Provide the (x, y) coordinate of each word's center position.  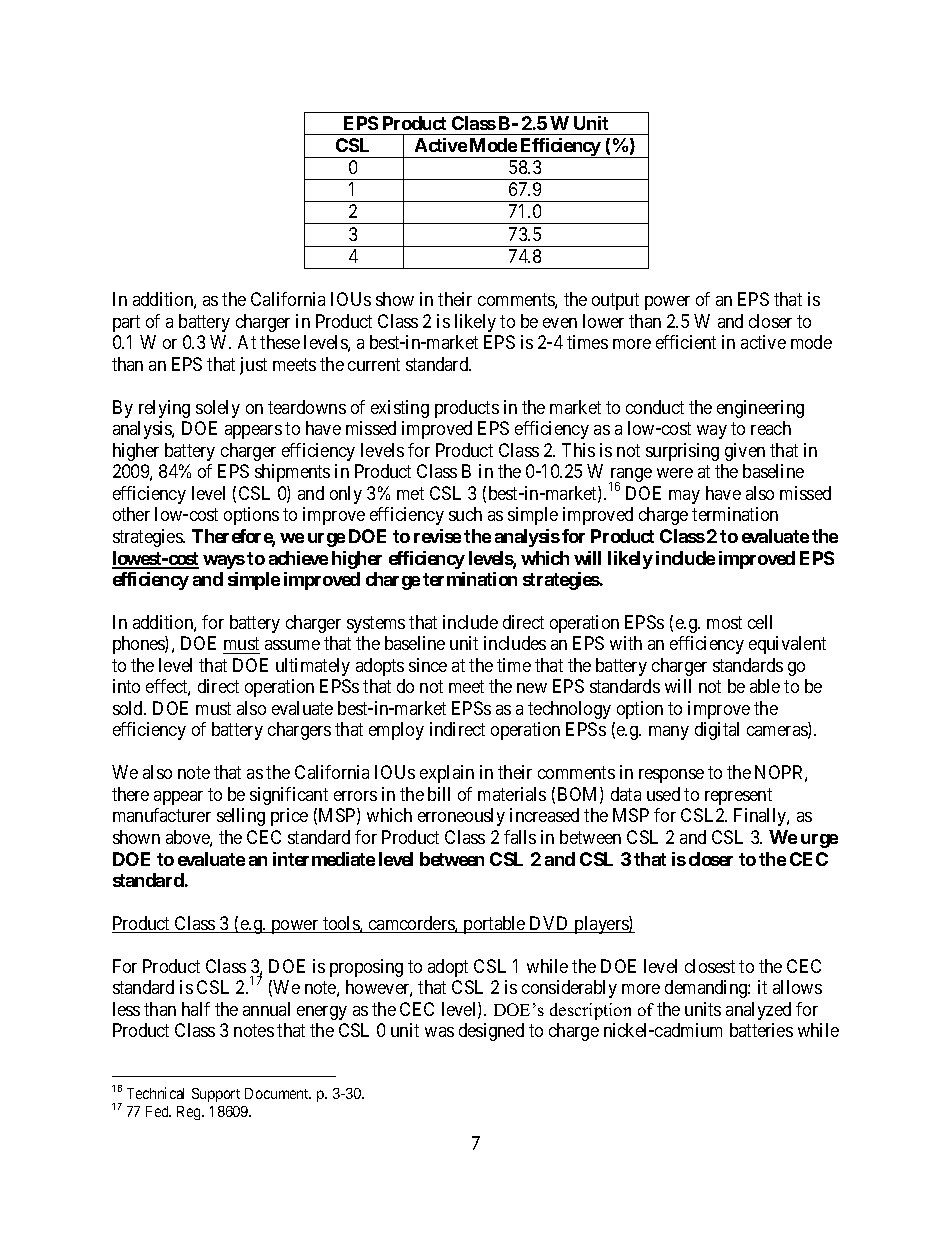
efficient (686, 342)
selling (241, 817)
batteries (761, 1030)
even (560, 323)
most (724, 622)
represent (738, 796)
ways (224, 562)
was (439, 1032)
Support (216, 1095)
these (280, 342)
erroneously (461, 817)
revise (437, 536)
